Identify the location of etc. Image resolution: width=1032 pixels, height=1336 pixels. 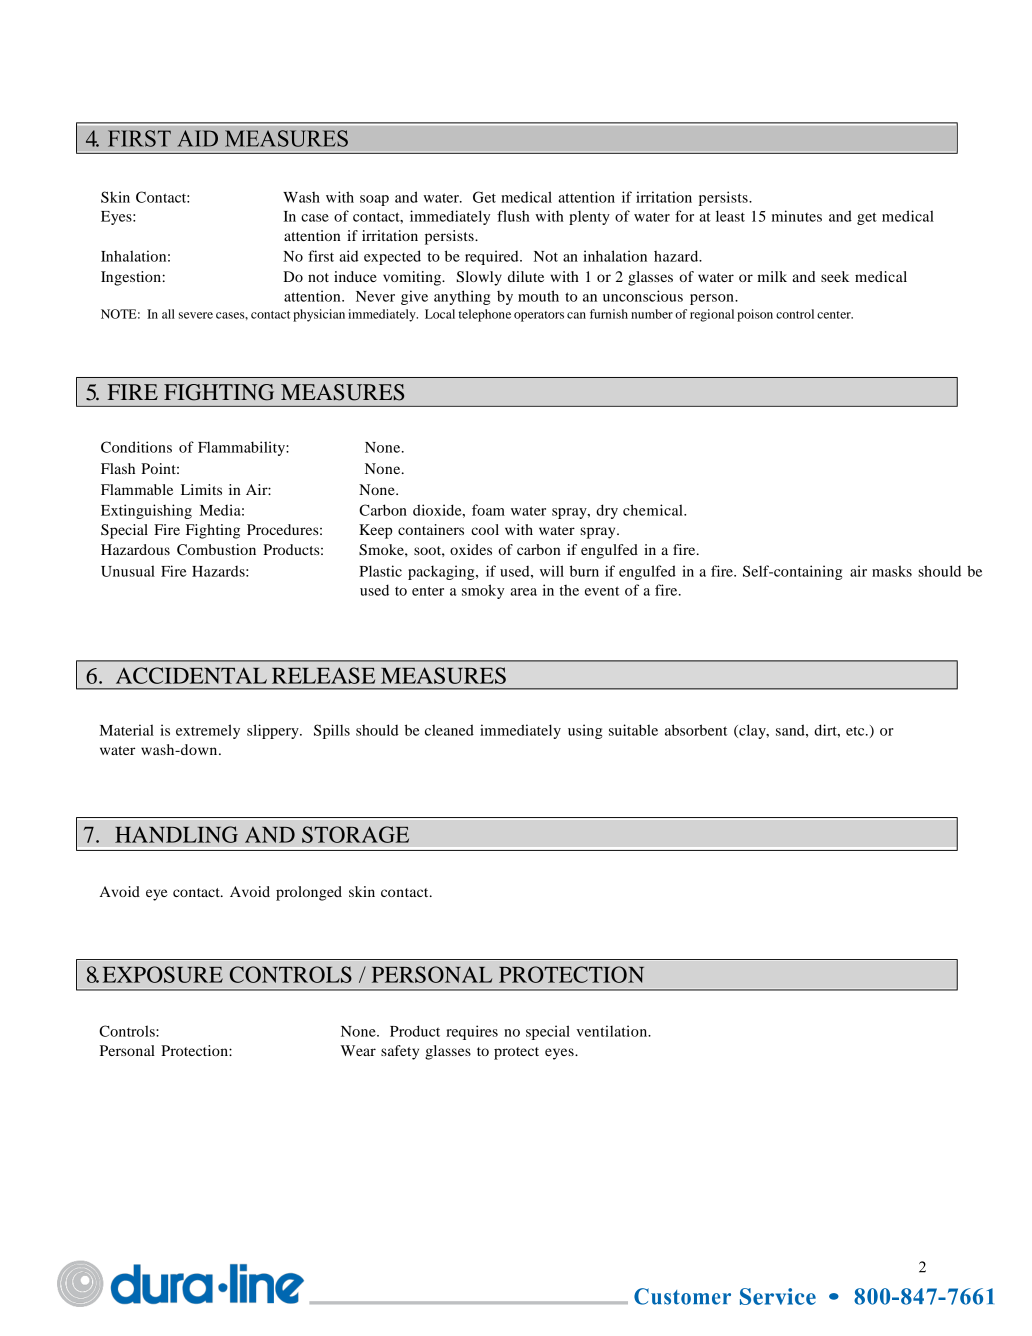
(856, 731).
